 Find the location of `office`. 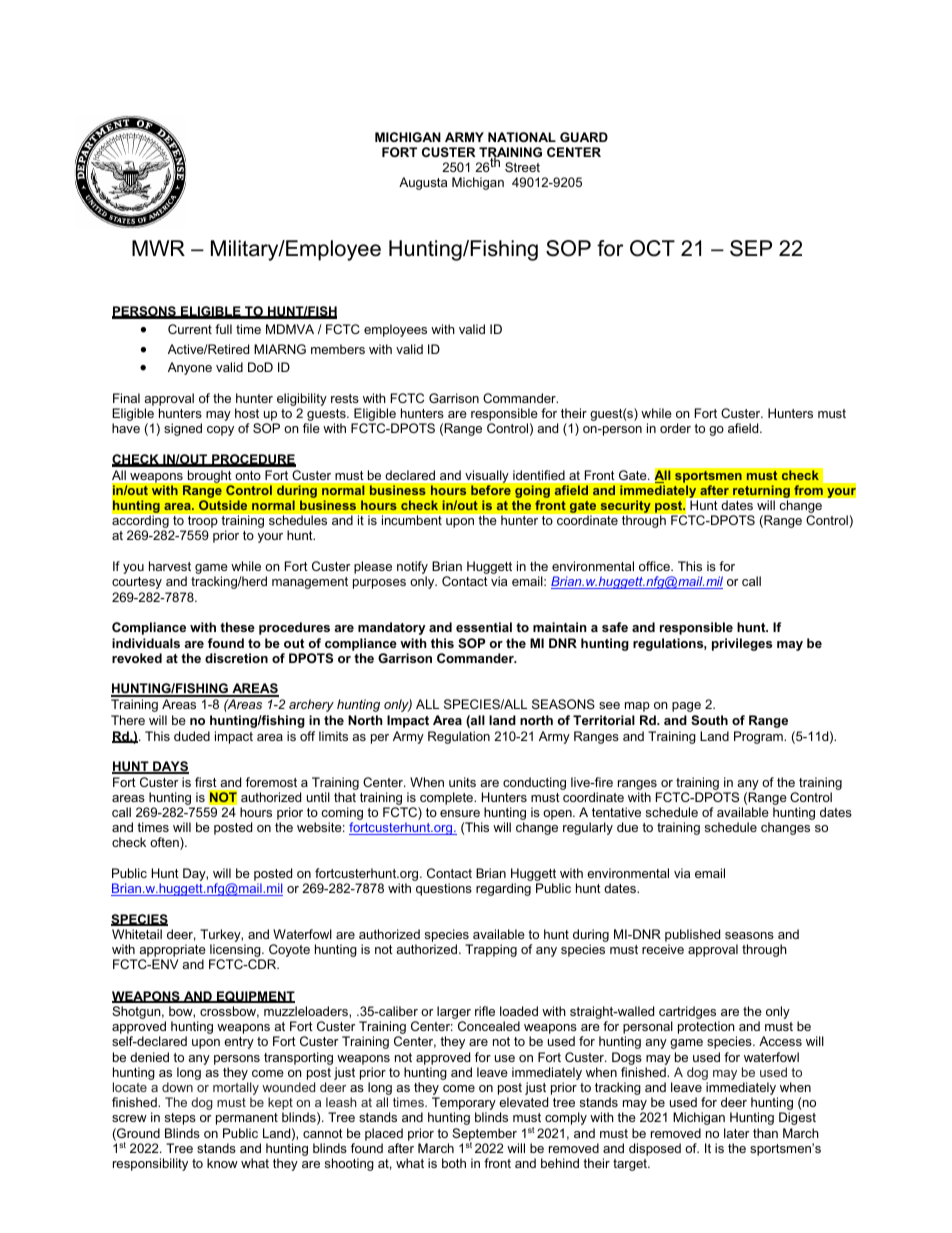

office is located at coordinates (655, 566).
